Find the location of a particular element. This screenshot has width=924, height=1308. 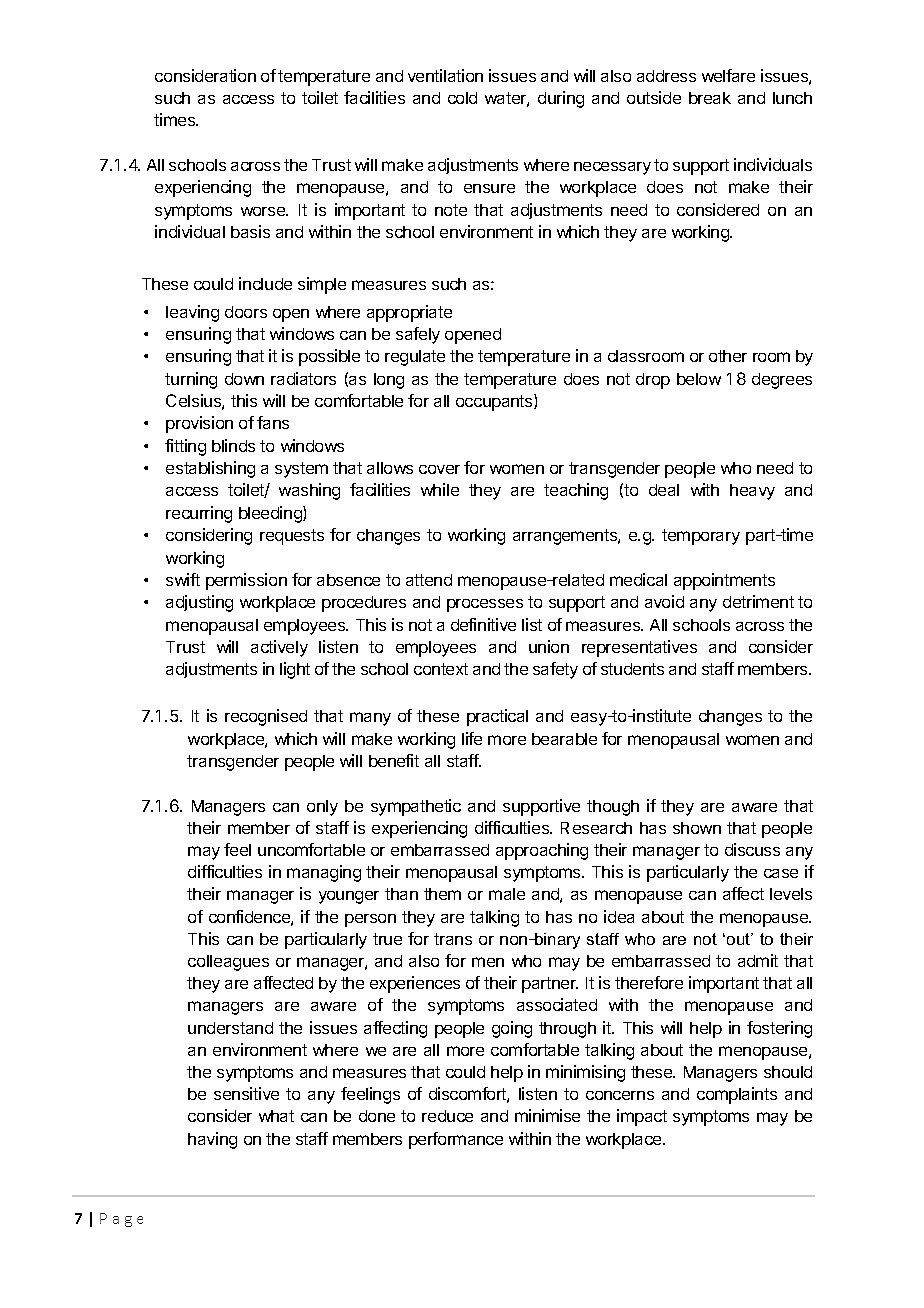

while is located at coordinates (440, 489).
